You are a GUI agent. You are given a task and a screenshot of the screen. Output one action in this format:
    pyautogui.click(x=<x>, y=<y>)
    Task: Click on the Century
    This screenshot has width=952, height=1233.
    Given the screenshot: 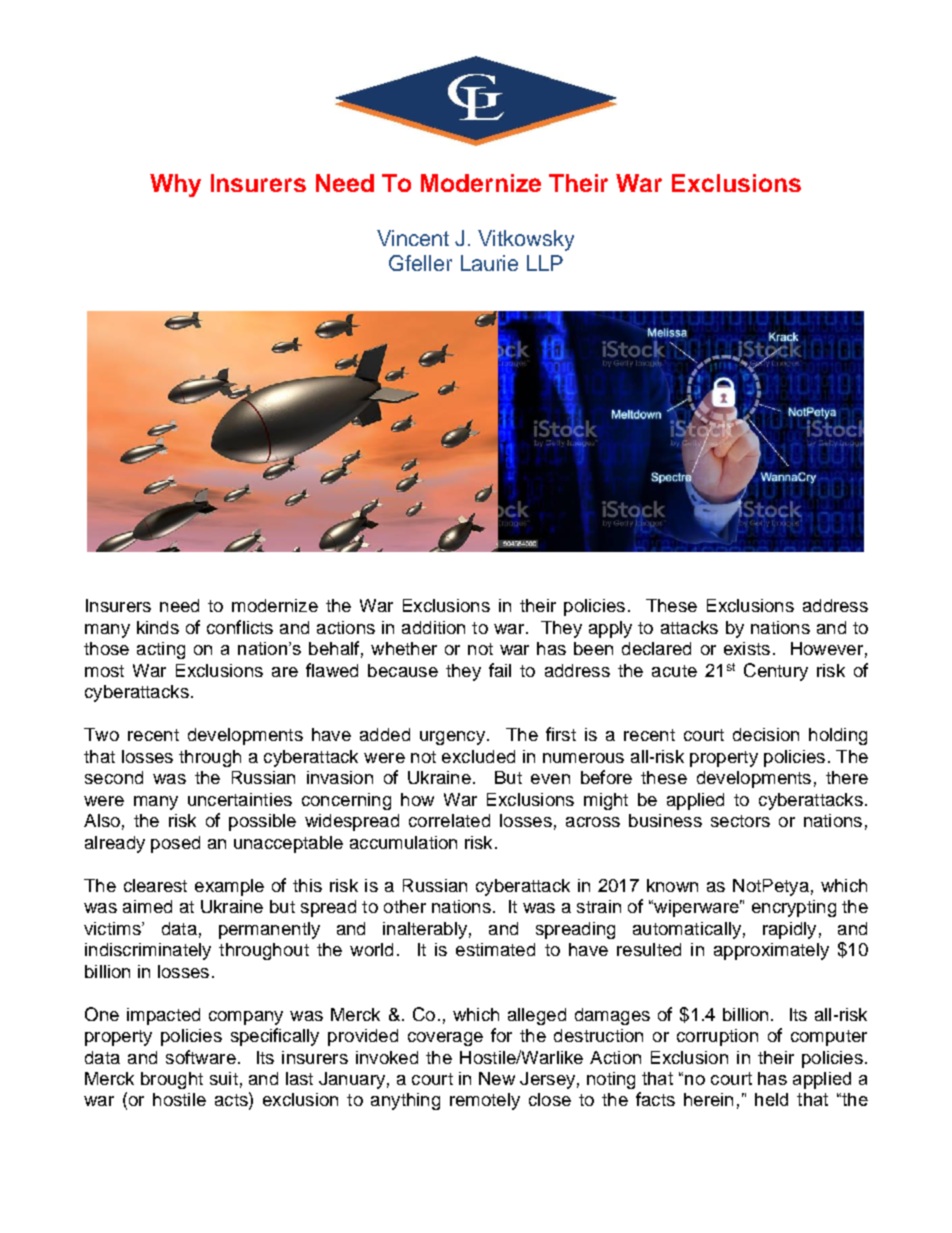 What is the action you would take?
    pyautogui.click(x=776, y=672)
